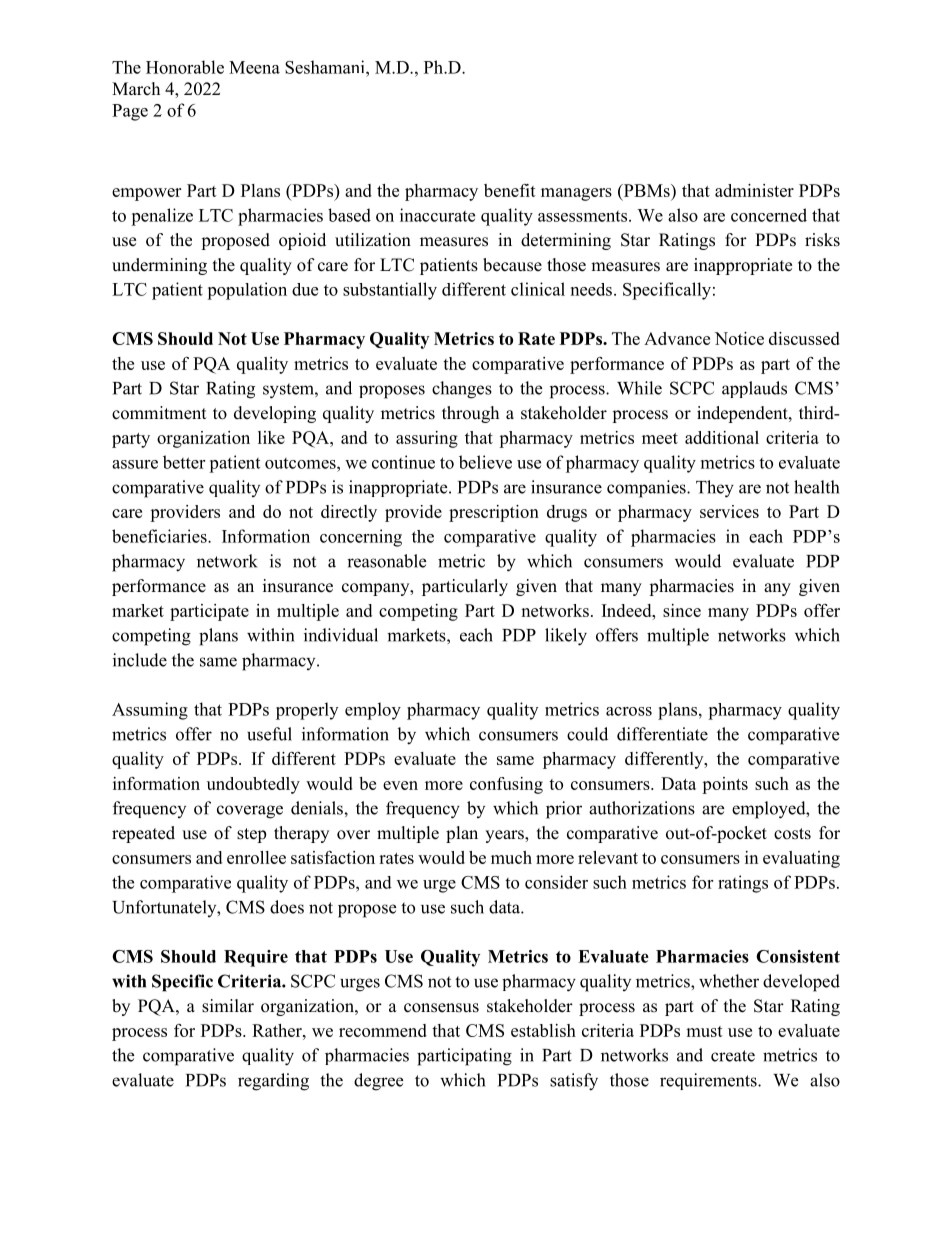 The width and height of the screenshot is (952, 1233). I want to click on benefit, so click(510, 190).
